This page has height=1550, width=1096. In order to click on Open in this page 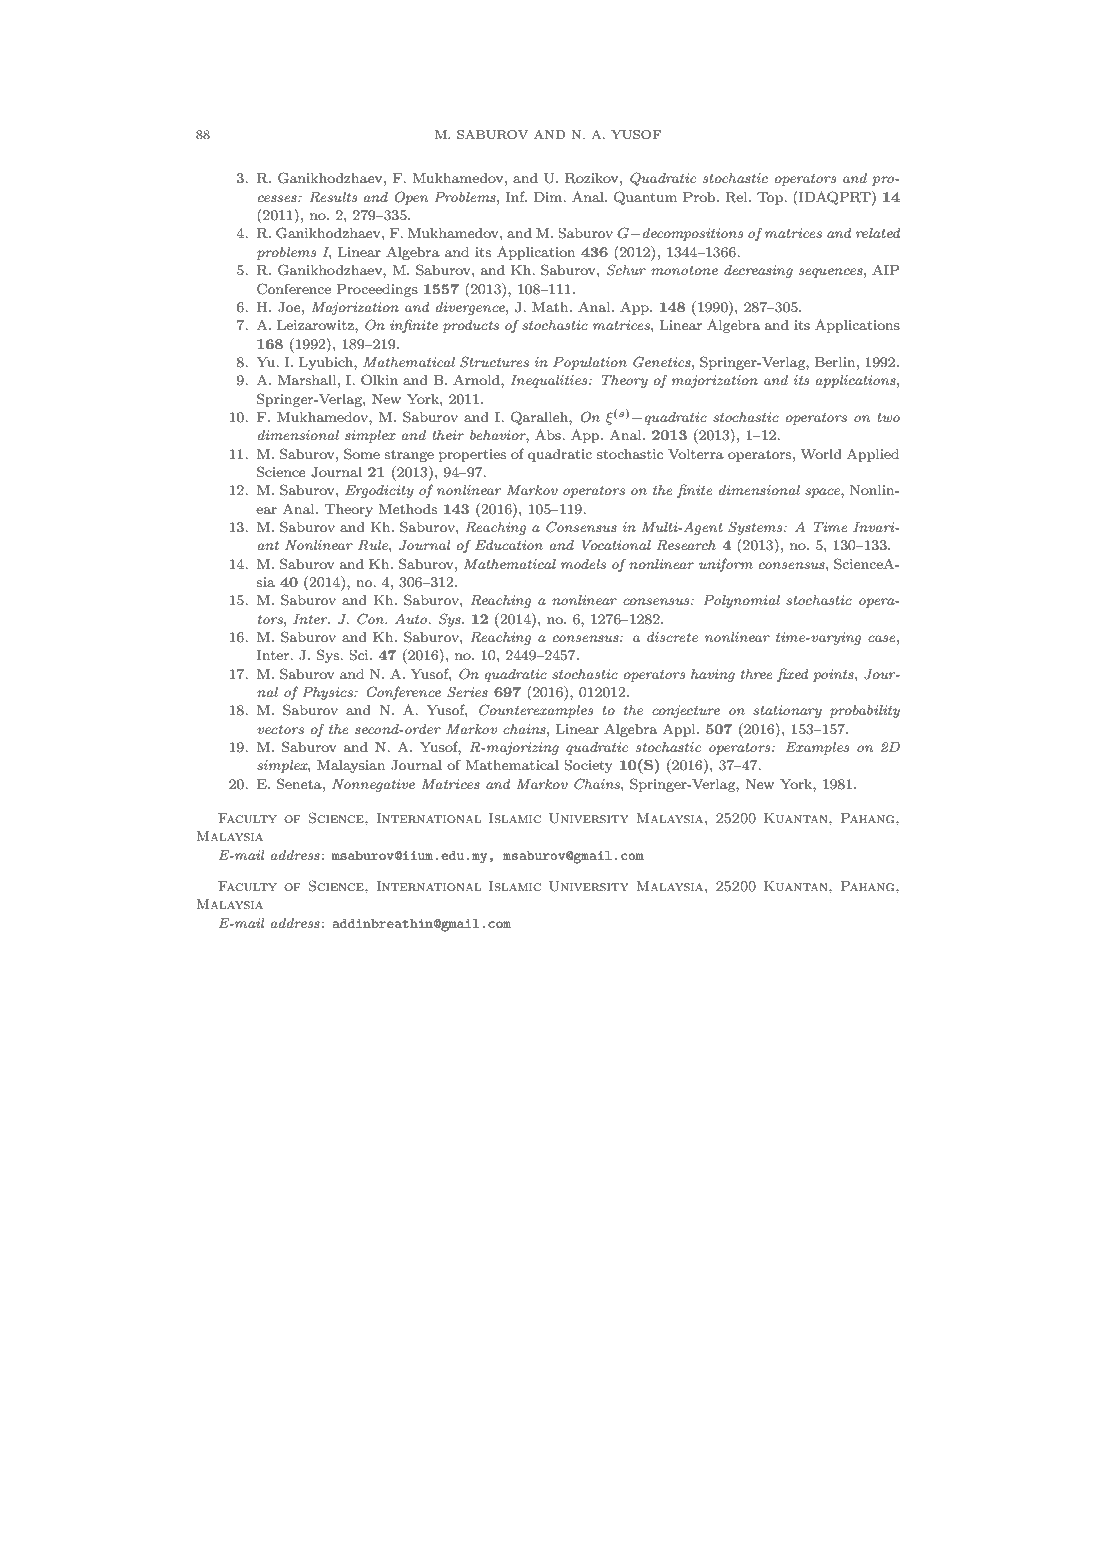, I will do `click(411, 198)`.
